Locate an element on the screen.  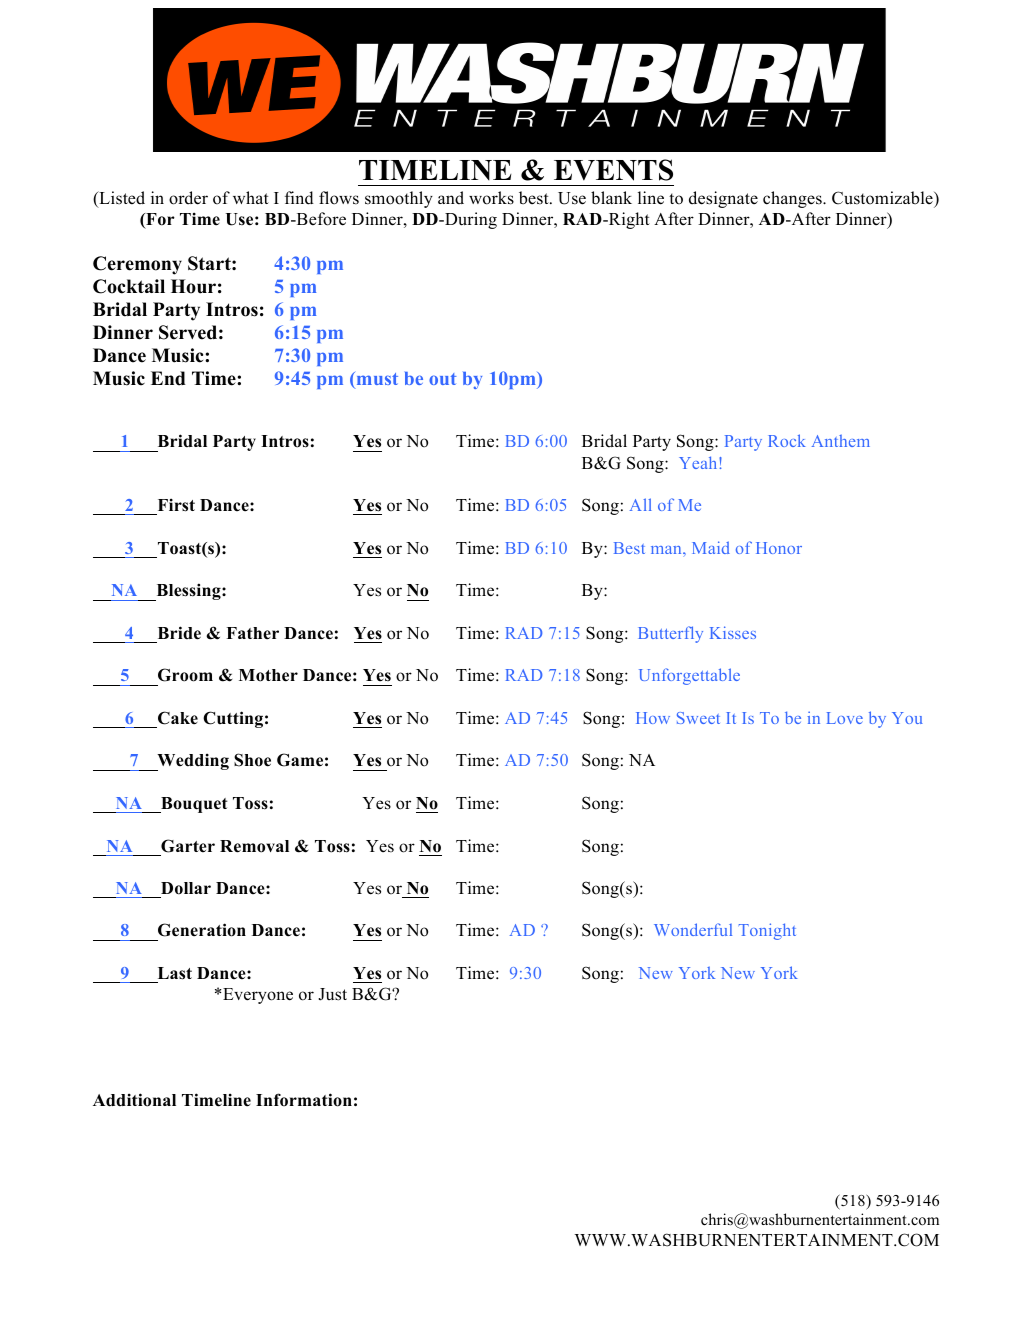
works is located at coordinates (491, 198).
